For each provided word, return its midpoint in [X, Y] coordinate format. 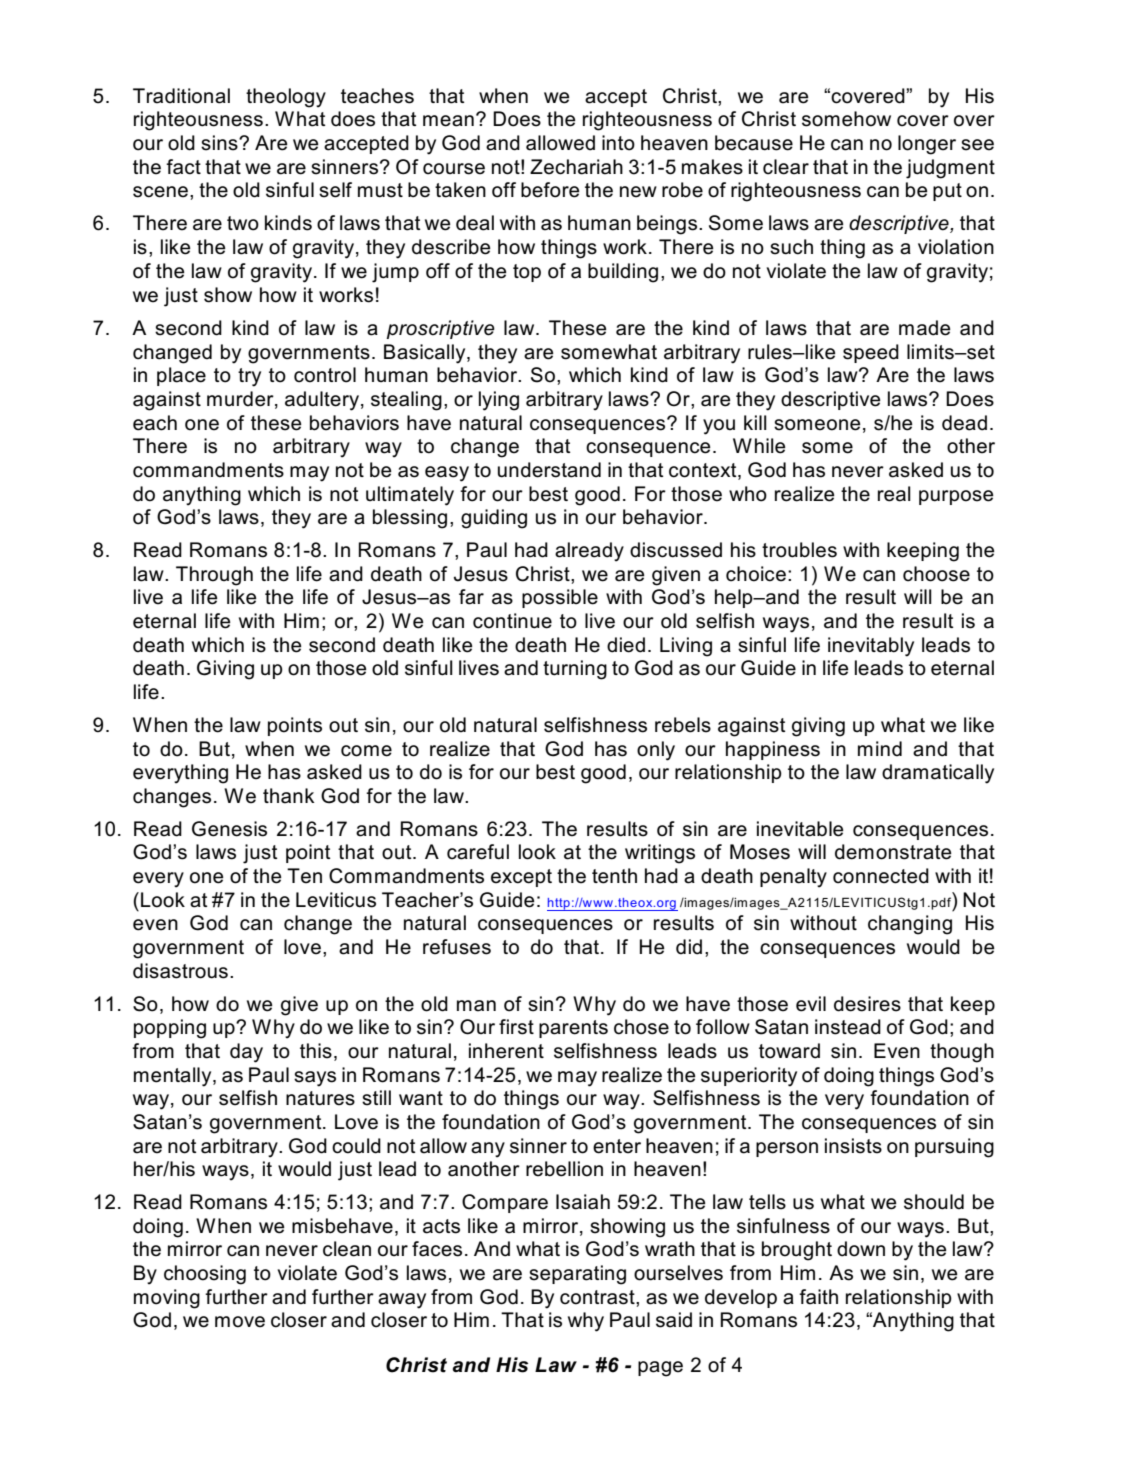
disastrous [180, 971]
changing [910, 925]
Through [214, 576]
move [240, 1322]
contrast [598, 1297]
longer [927, 145]
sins [220, 143]
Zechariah [576, 167]
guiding [494, 519]
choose [936, 574]
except [521, 878]
